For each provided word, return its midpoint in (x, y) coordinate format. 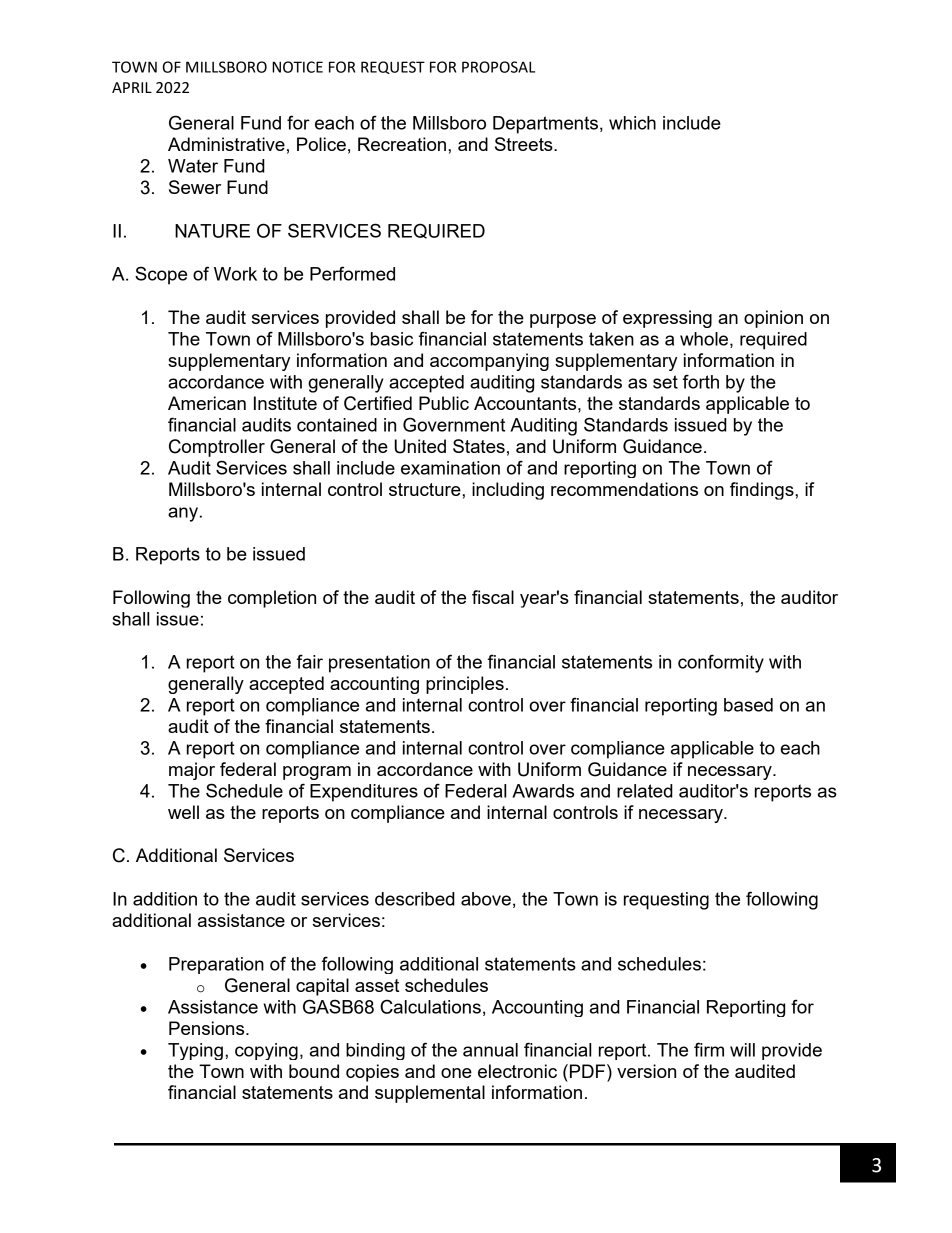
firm (709, 1049)
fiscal (493, 597)
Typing (195, 1051)
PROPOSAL (498, 67)
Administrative (226, 144)
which (632, 123)
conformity (721, 663)
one (456, 1073)
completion (272, 599)
